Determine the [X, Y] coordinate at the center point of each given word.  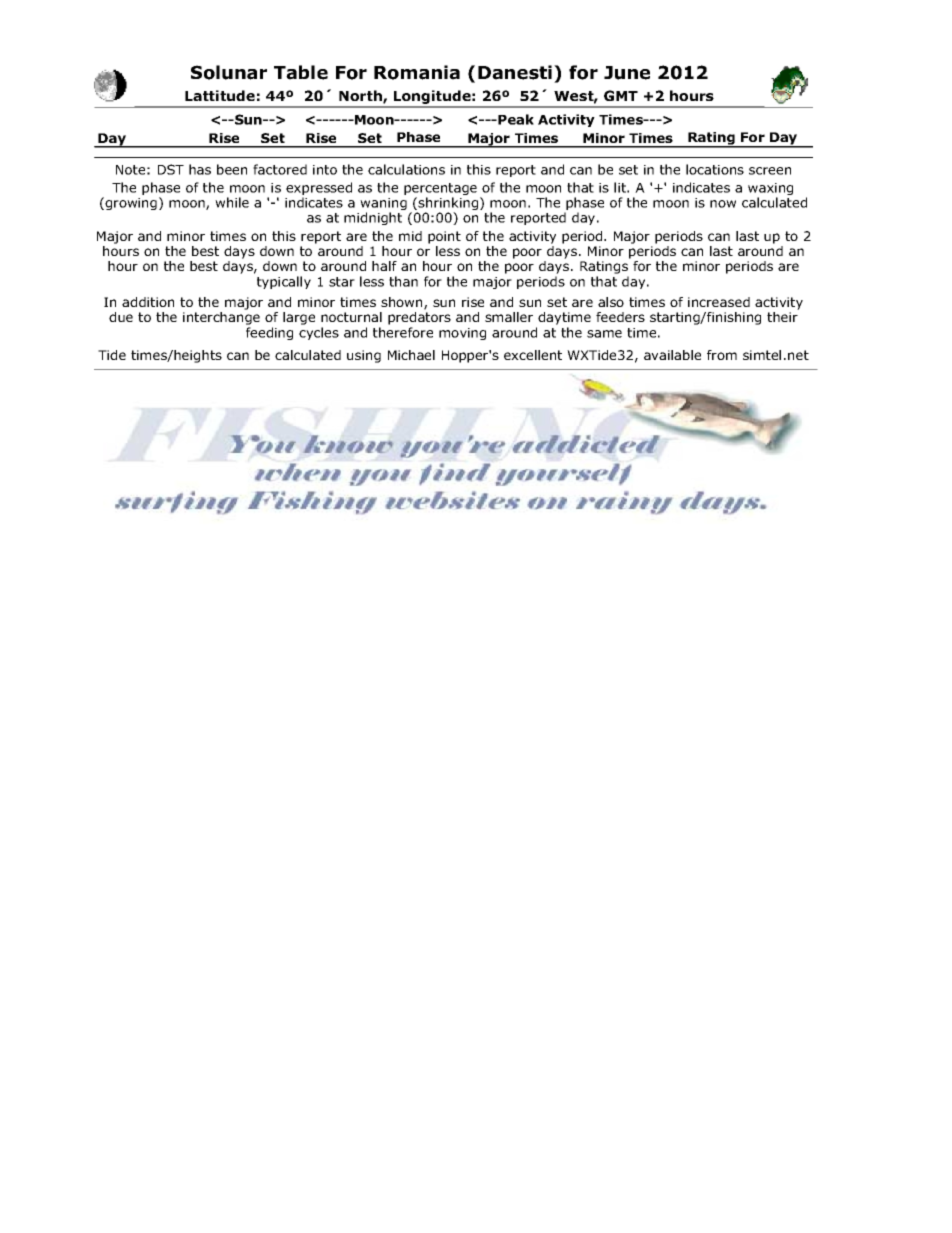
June [627, 73]
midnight [373, 218]
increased [719, 302]
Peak [516, 119]
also [611, 302]
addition [148, 302]
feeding [269, 333]
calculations [406, 169]
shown [403, 303]
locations [715, 169]
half [384, 266]
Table [301, 72]
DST [171, 169]
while [232, 202]
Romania [417, 72]
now [723, 204]
